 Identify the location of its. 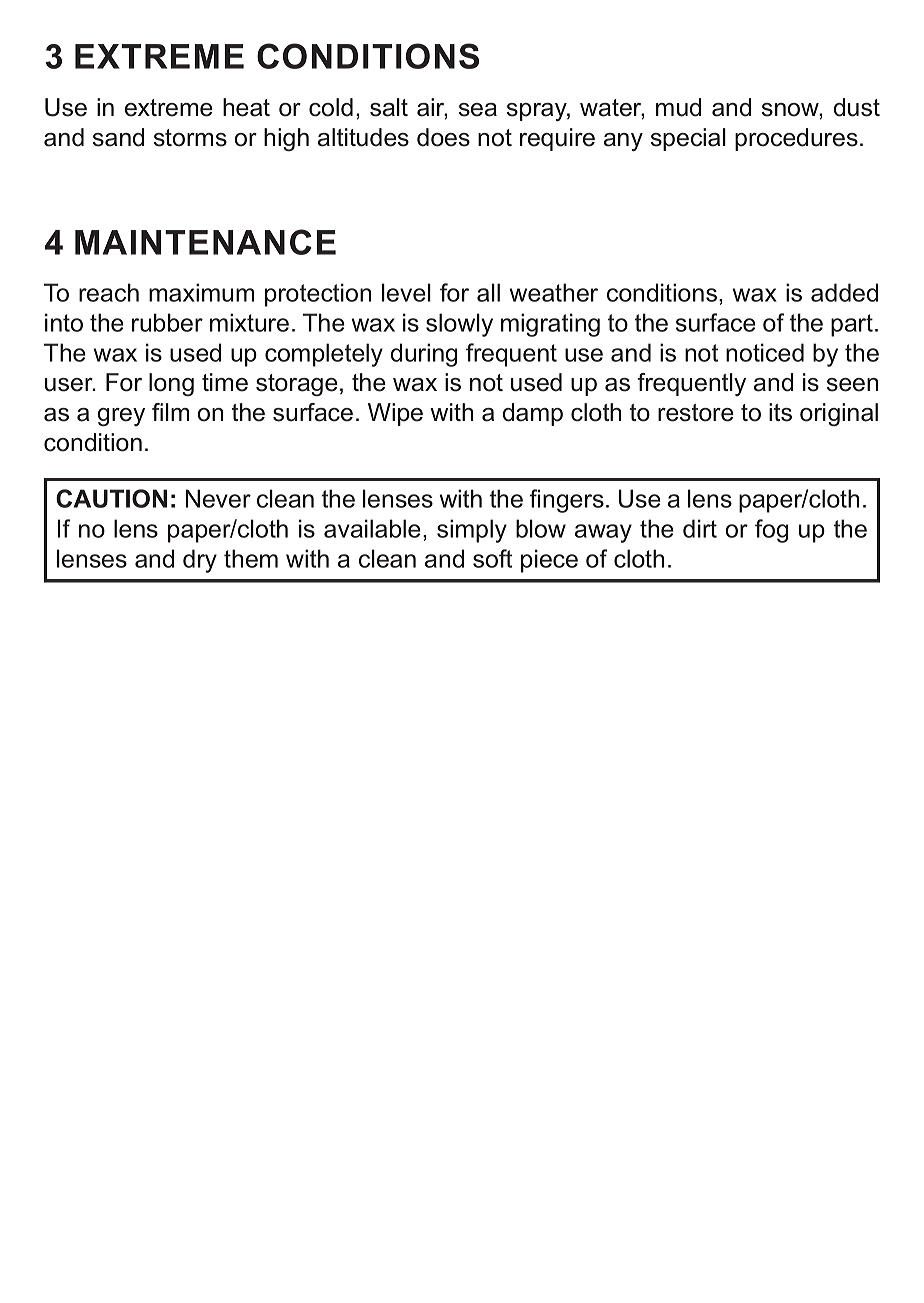
(780, 412).
